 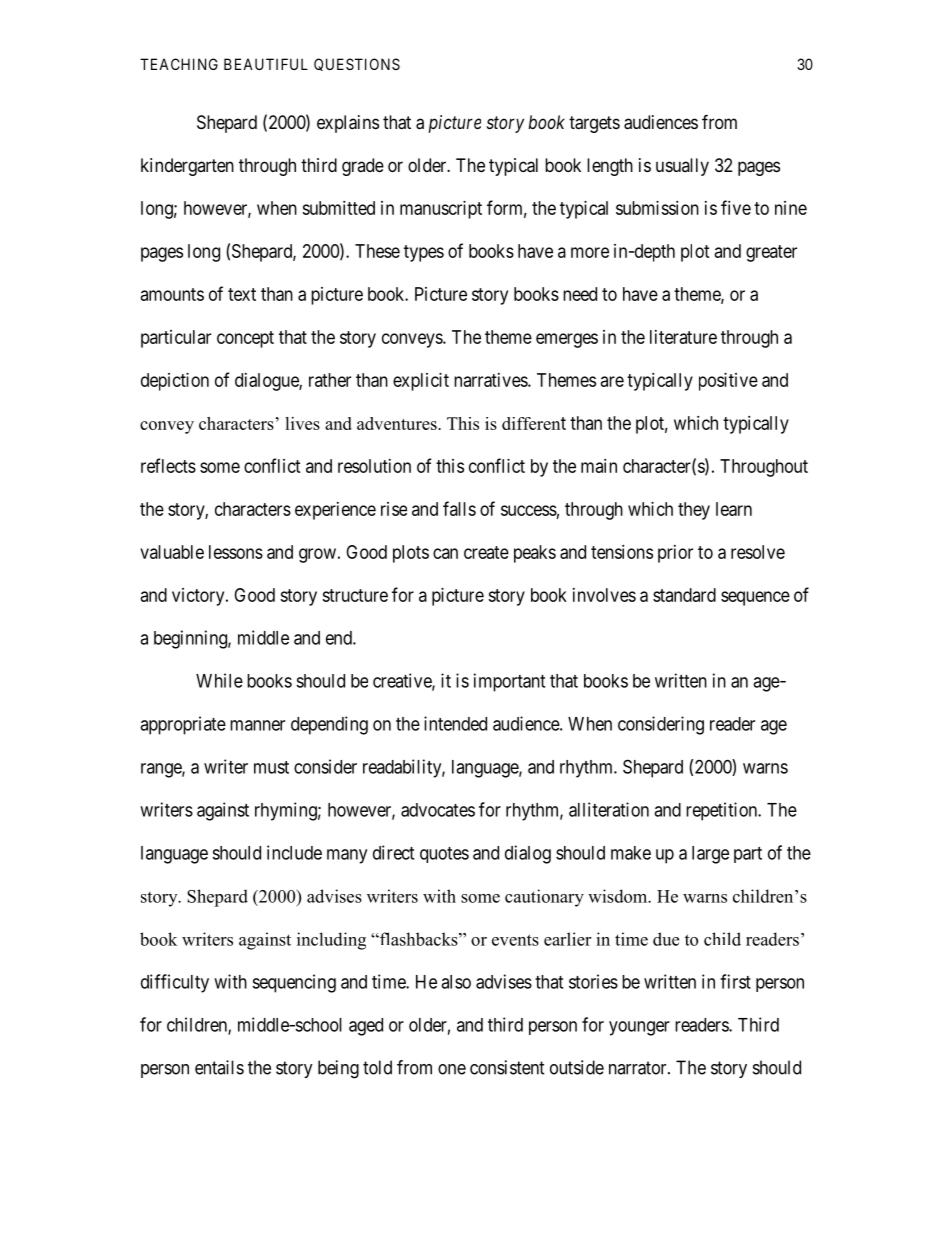 I want to click on narratives, so click(x=491, y=380).
